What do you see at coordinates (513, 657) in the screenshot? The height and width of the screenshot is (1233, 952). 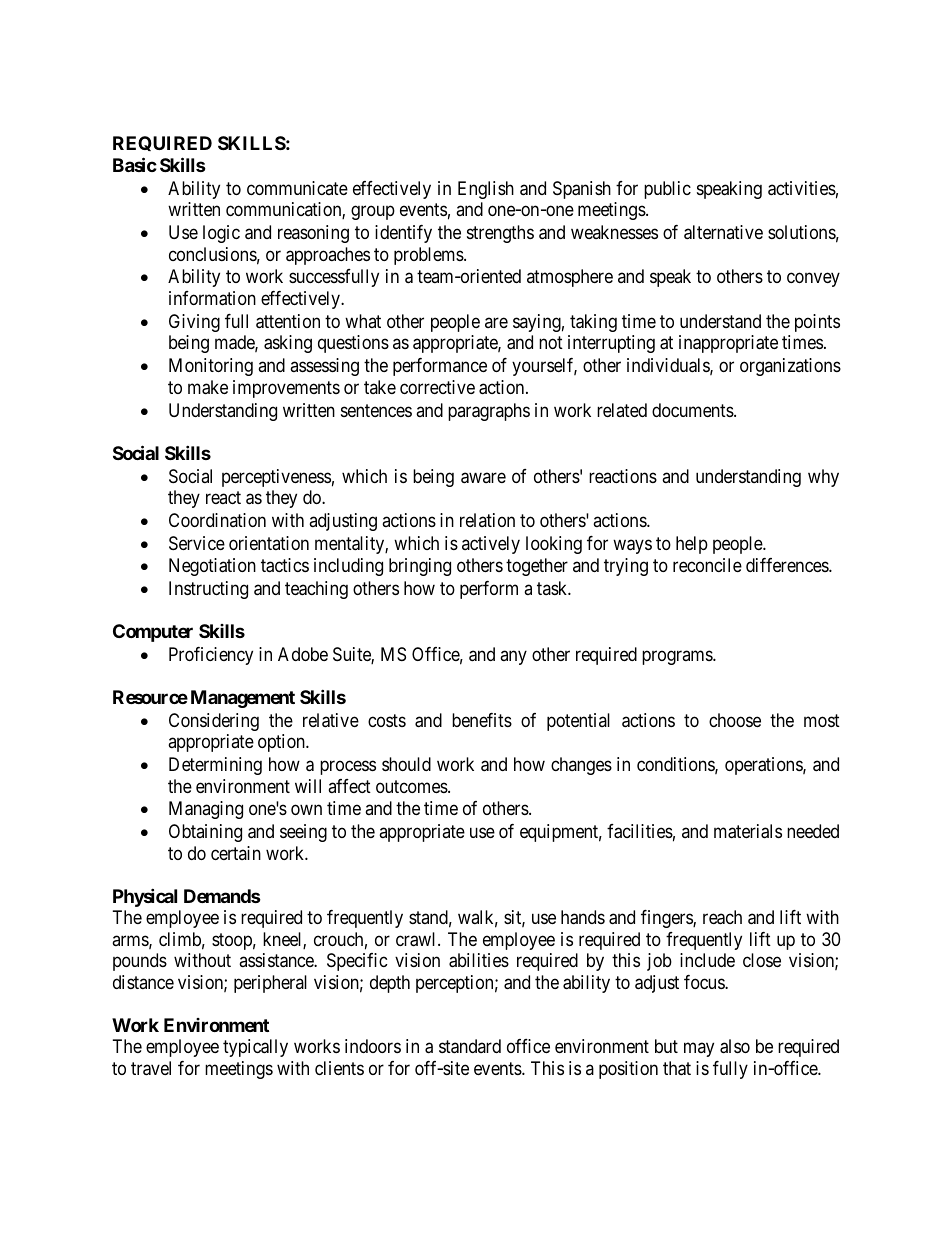 I see `any` at bounding box center [513, 657].
